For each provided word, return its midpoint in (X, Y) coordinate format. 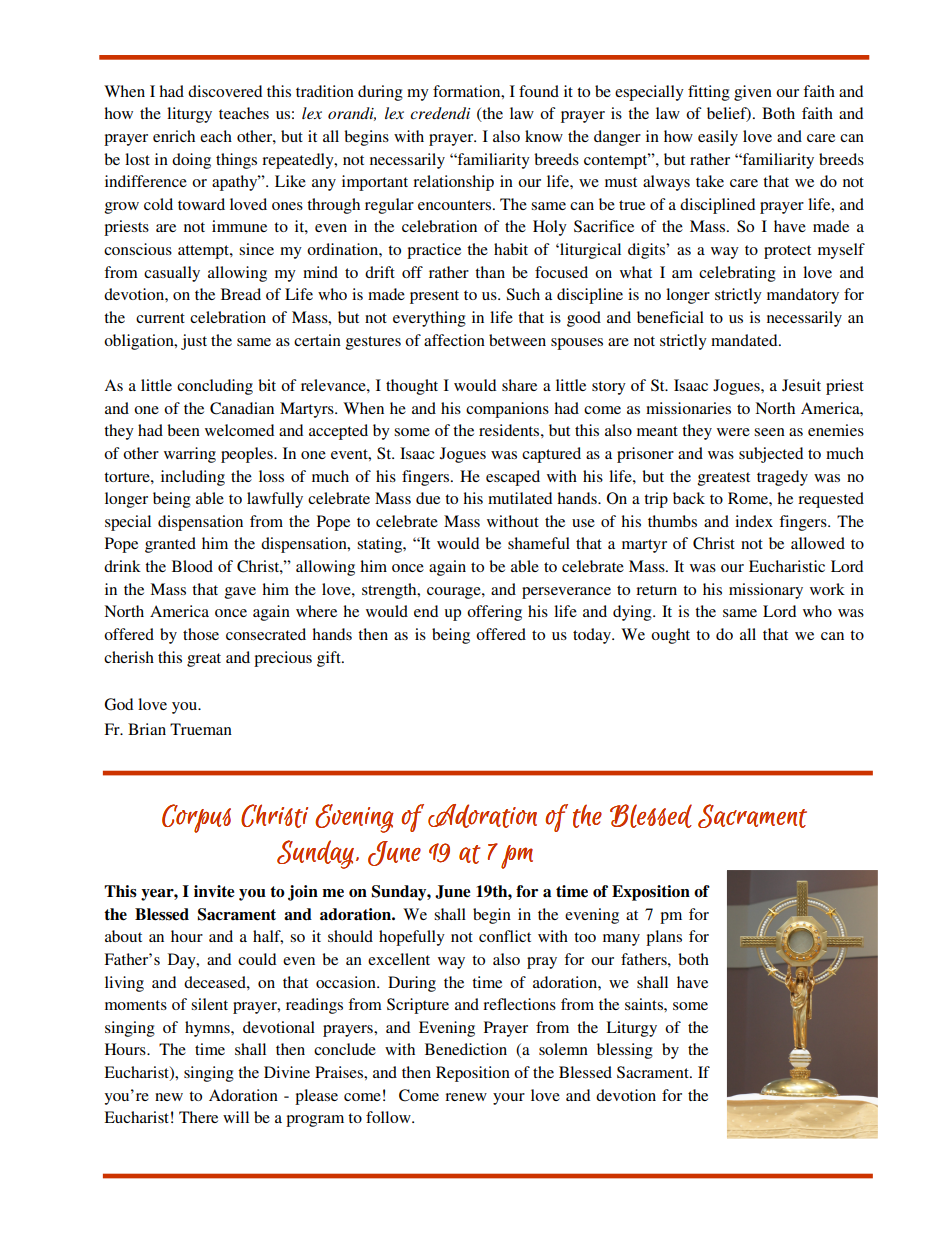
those (201, 634)
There (198, 1117)
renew (466, 1097)
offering (494, 613)
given (753, 93)
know (544, 136)
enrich (174, 136)
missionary (766, 591)
